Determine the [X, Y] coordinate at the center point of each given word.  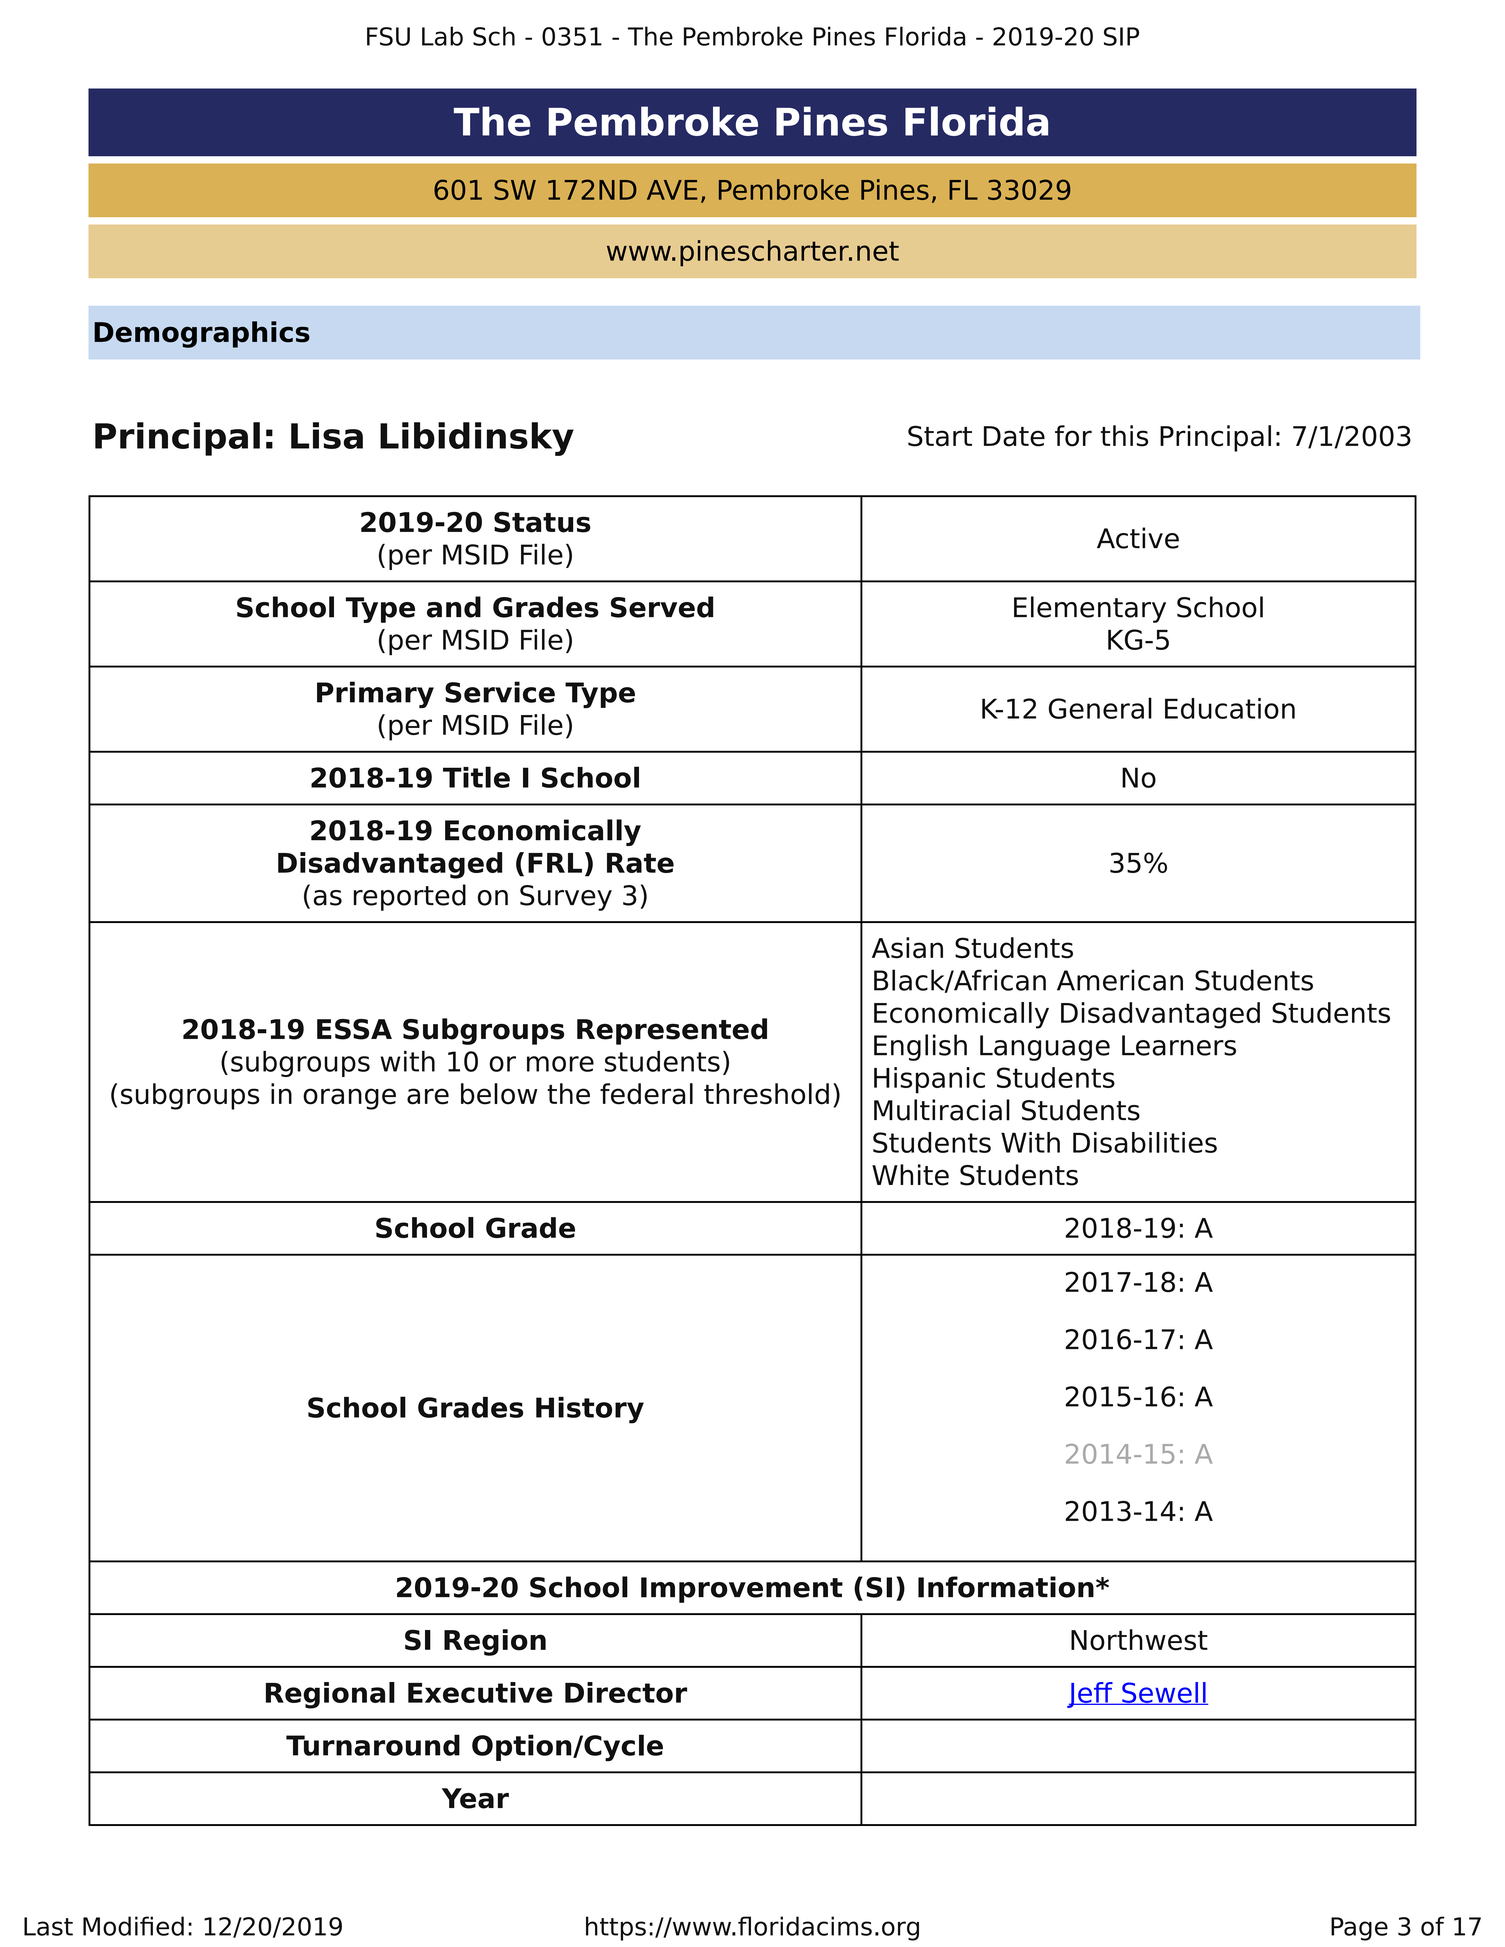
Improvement [742, 1590]
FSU [388, 36]
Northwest [1139, 1640]
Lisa [327, 435]
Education [1230, 708]
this [1124, 436]
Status [542, 522]
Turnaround [373, 1745]
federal [646, 1094]
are [428, 1096]
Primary [375, 694]
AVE [672, 190]
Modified [133, 1926]
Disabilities [1145, 1142]
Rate [640, 863]
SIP [1121, 36]
